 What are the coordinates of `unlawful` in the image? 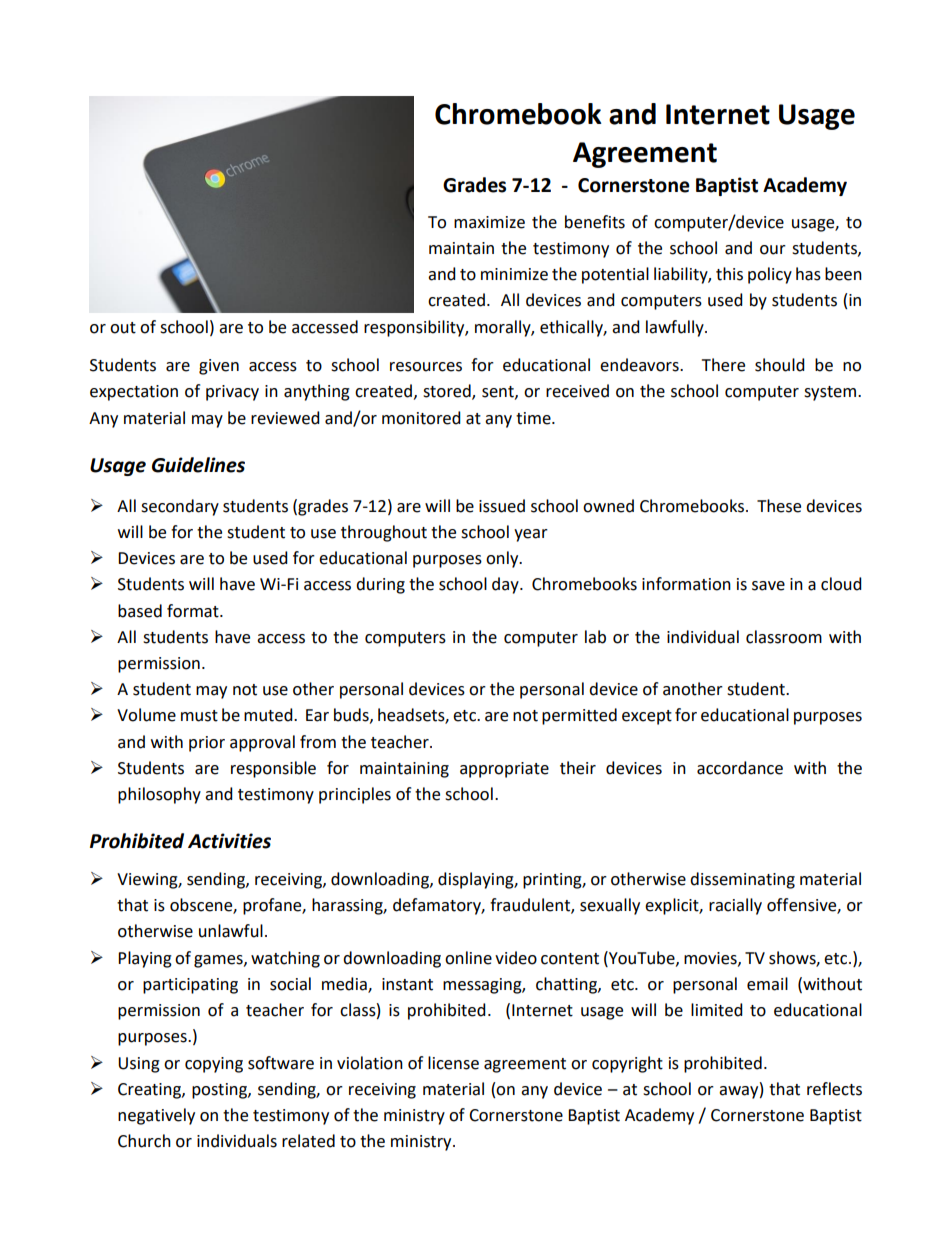 It's located at (231, 931).
